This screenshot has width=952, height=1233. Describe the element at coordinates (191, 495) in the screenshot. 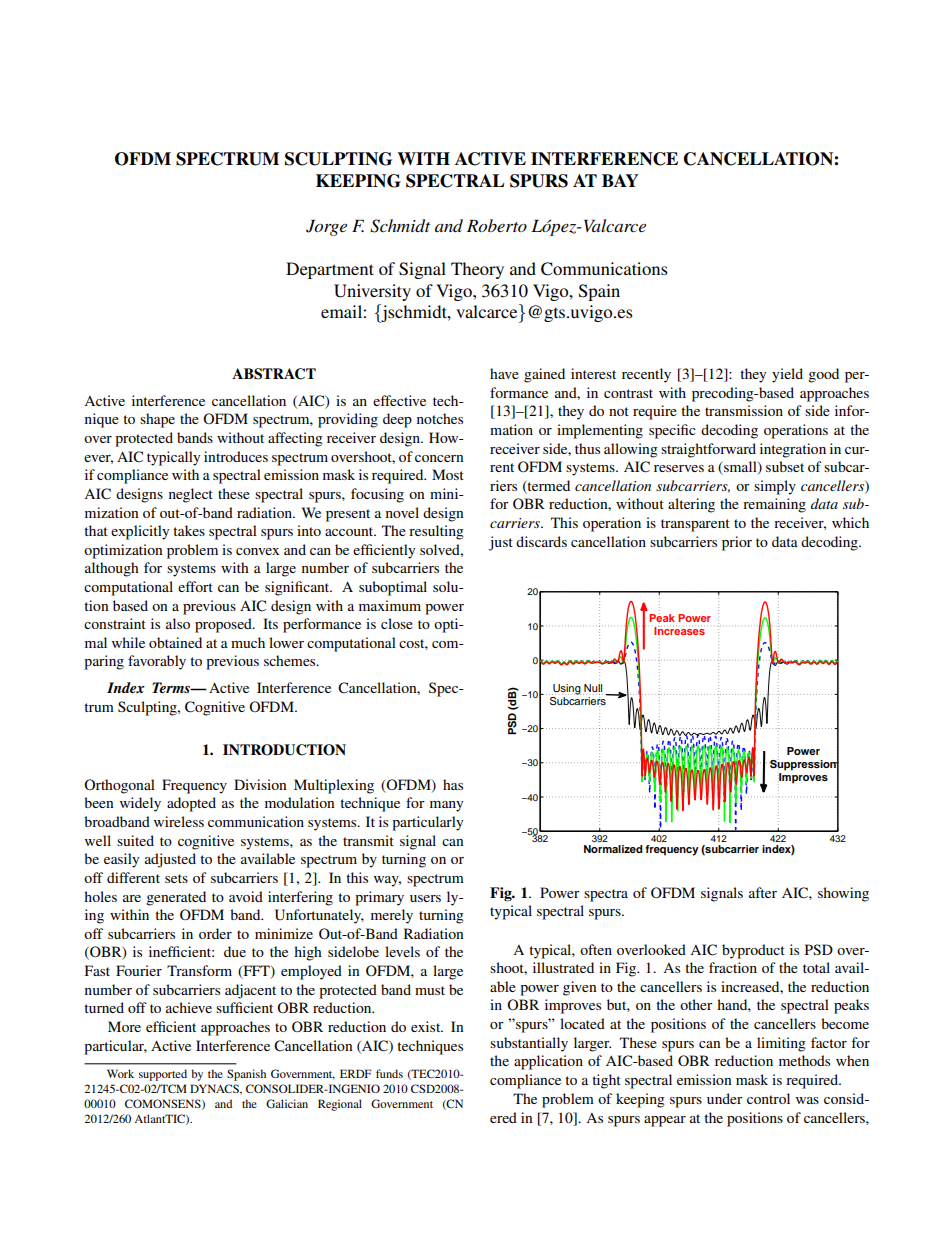

I see `neglect` at that location.
